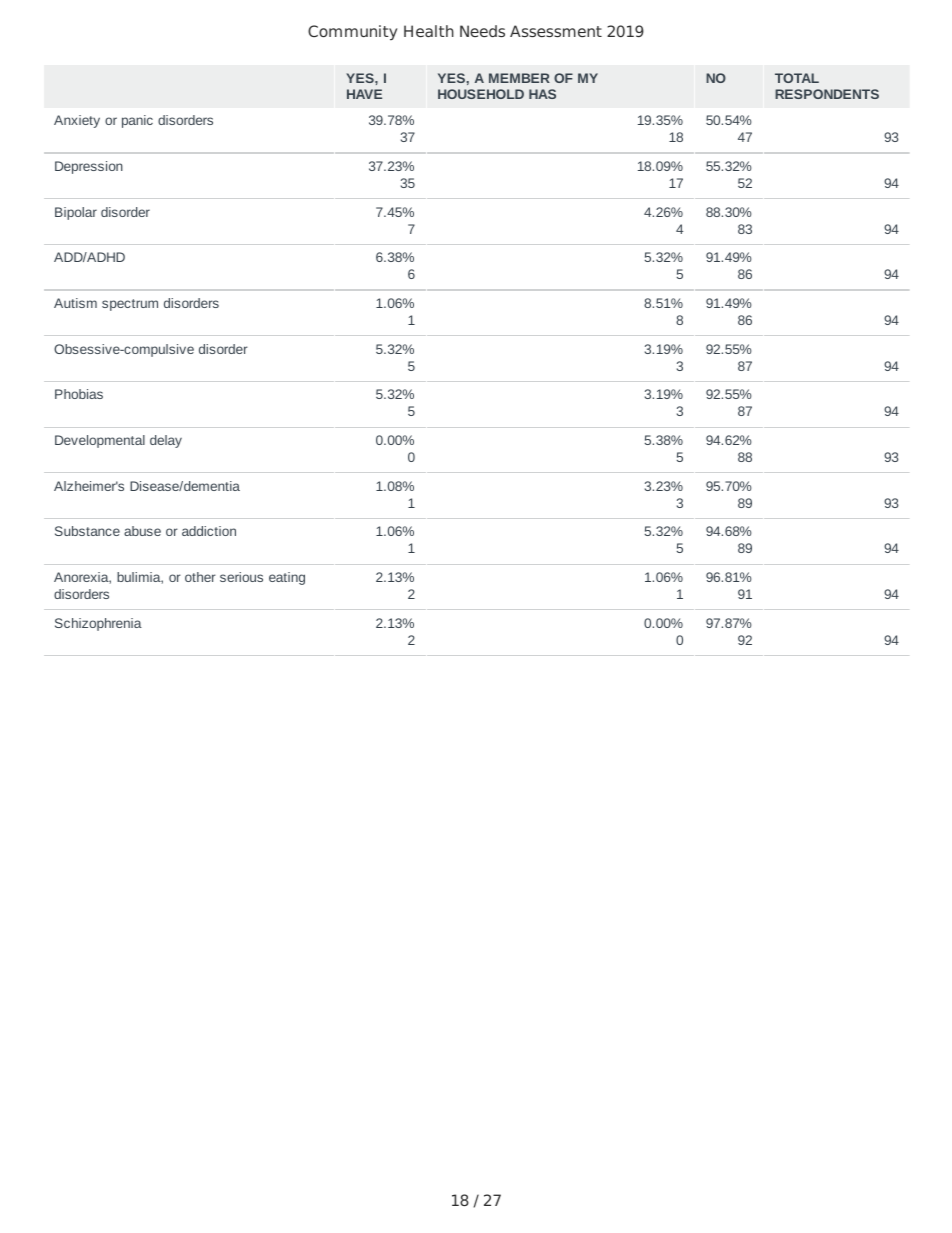 The height and width of the screenshot is (1233, 952). I want to click on Schizophrenia, so click(98, 624).
